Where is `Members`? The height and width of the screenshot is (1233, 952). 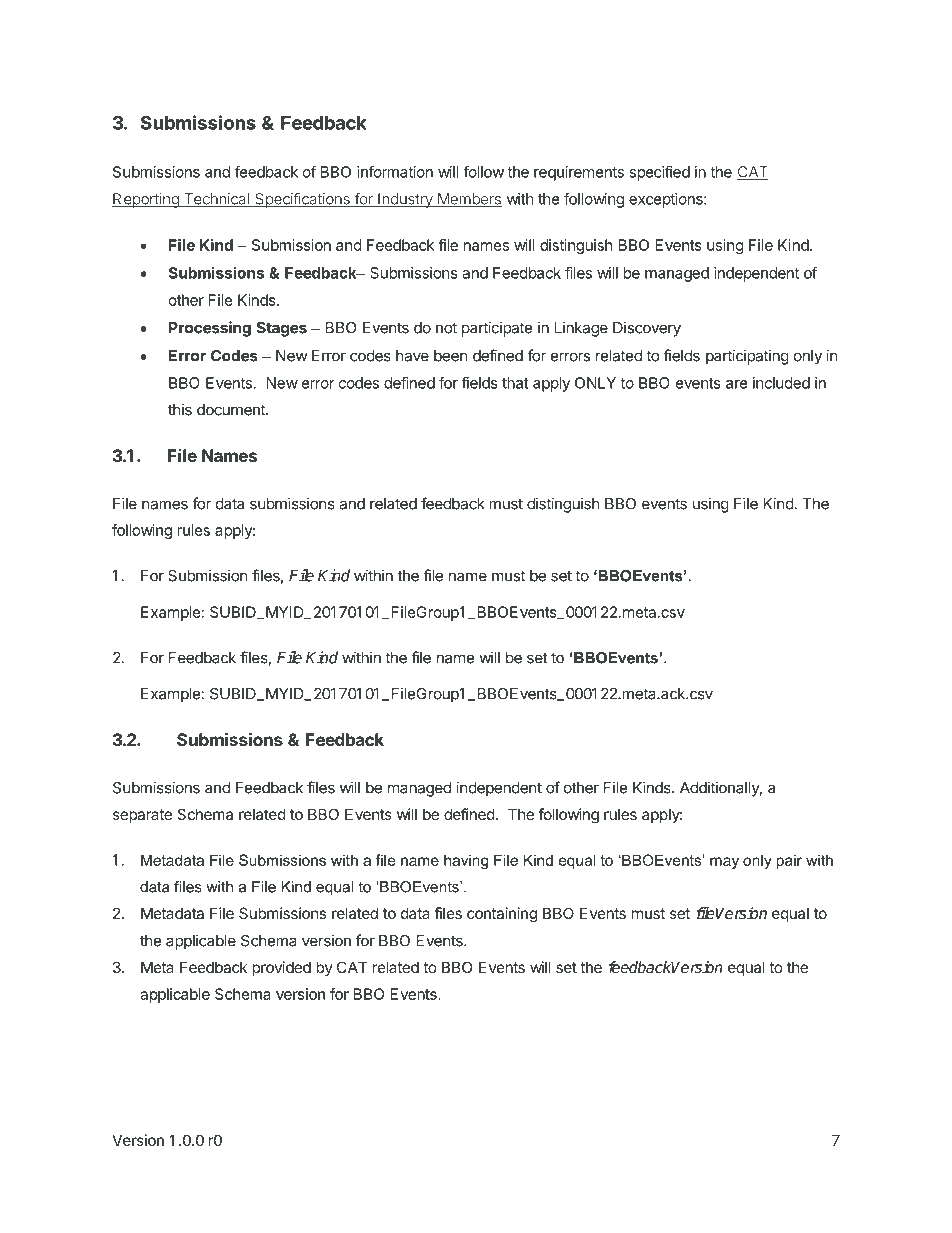
Members is located at coordinates (468, 200).
